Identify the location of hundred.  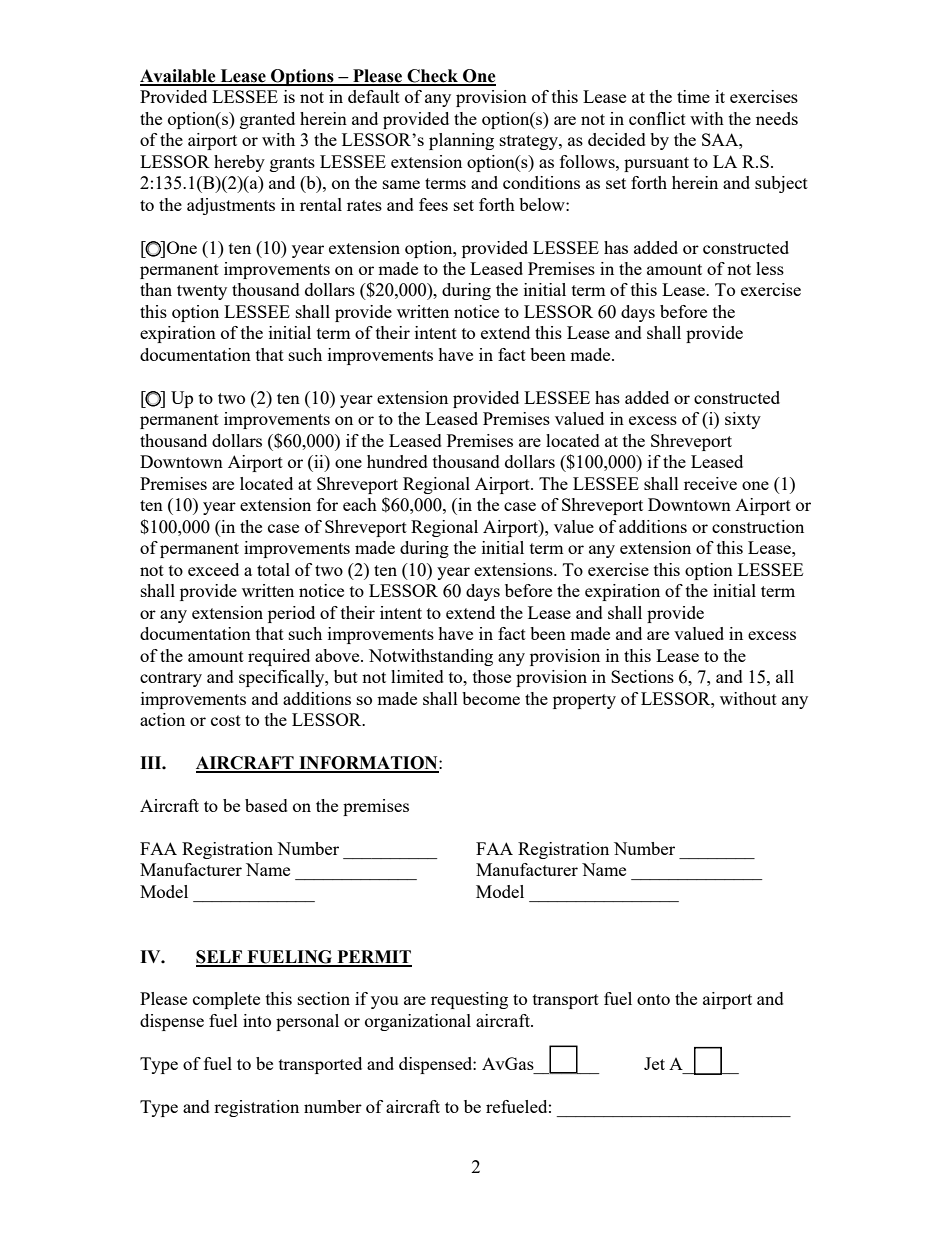
(397, 461).
